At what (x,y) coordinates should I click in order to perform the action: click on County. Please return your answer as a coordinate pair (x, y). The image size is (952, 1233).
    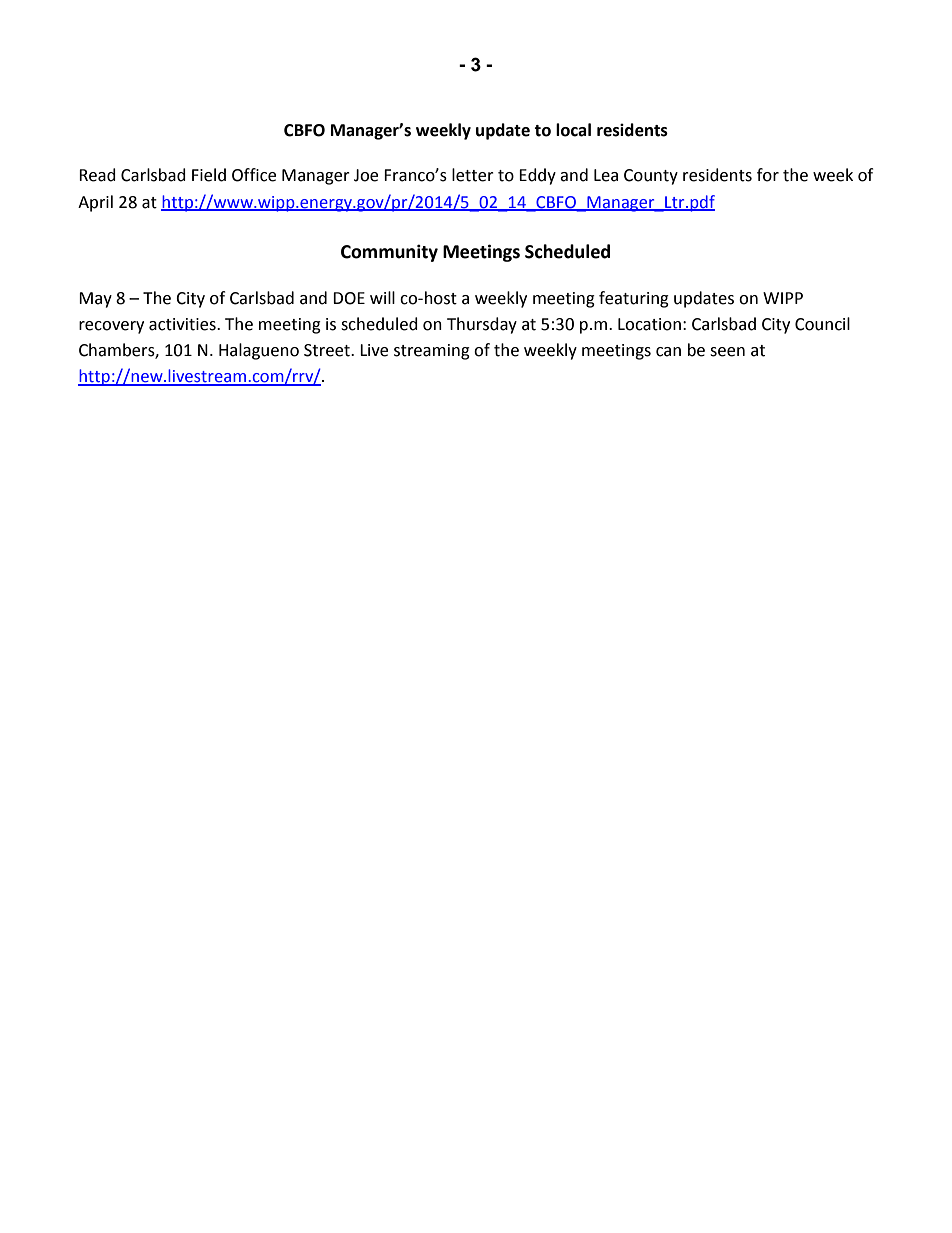
    Looking at the image, I should click on (651, 177).
